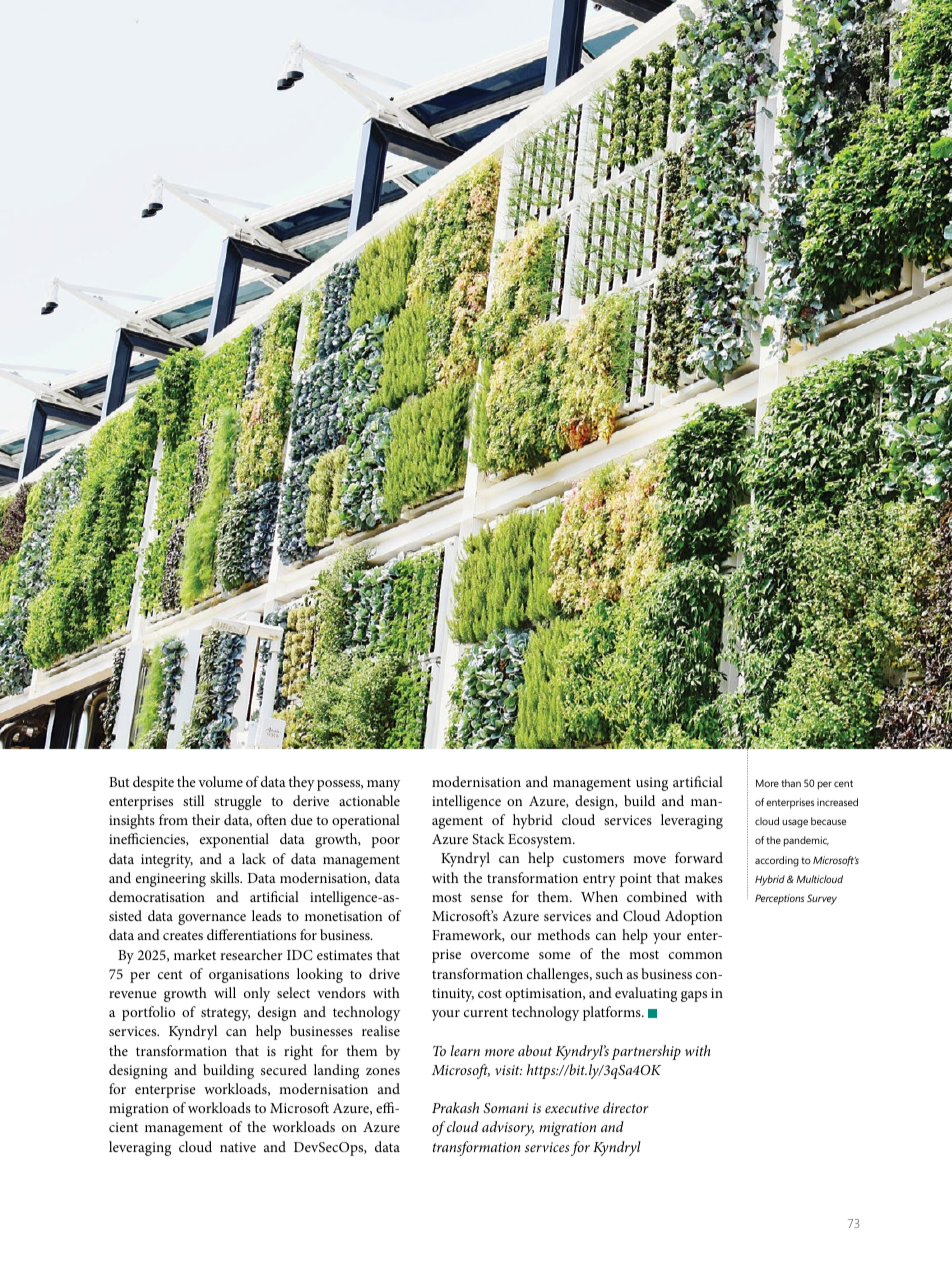  Describe the element at coordinates (383, 785) in the screenshot. I see `many` at that location.
